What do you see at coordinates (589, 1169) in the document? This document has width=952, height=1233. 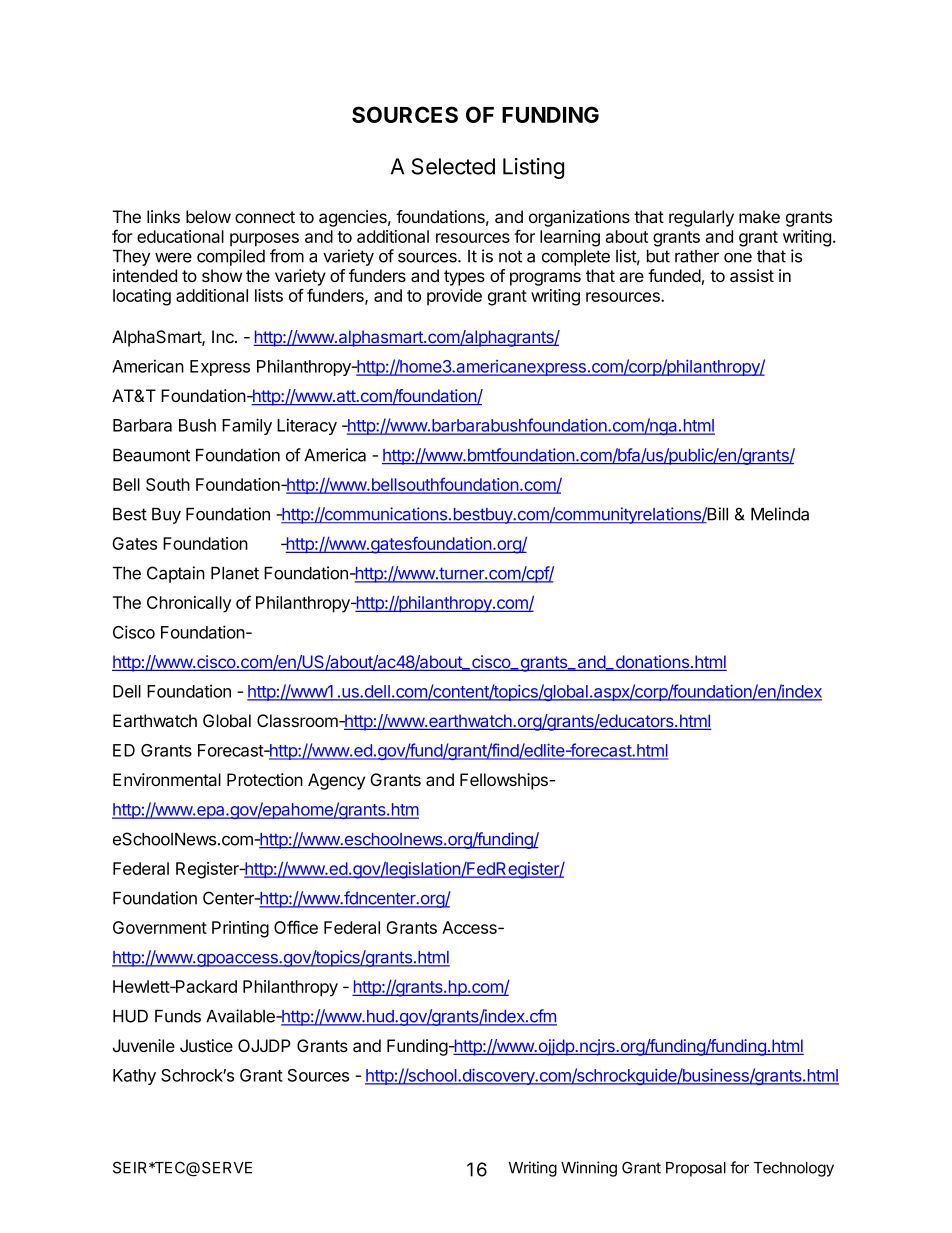 I see `Winning` at bounding box center [589, 1169].
